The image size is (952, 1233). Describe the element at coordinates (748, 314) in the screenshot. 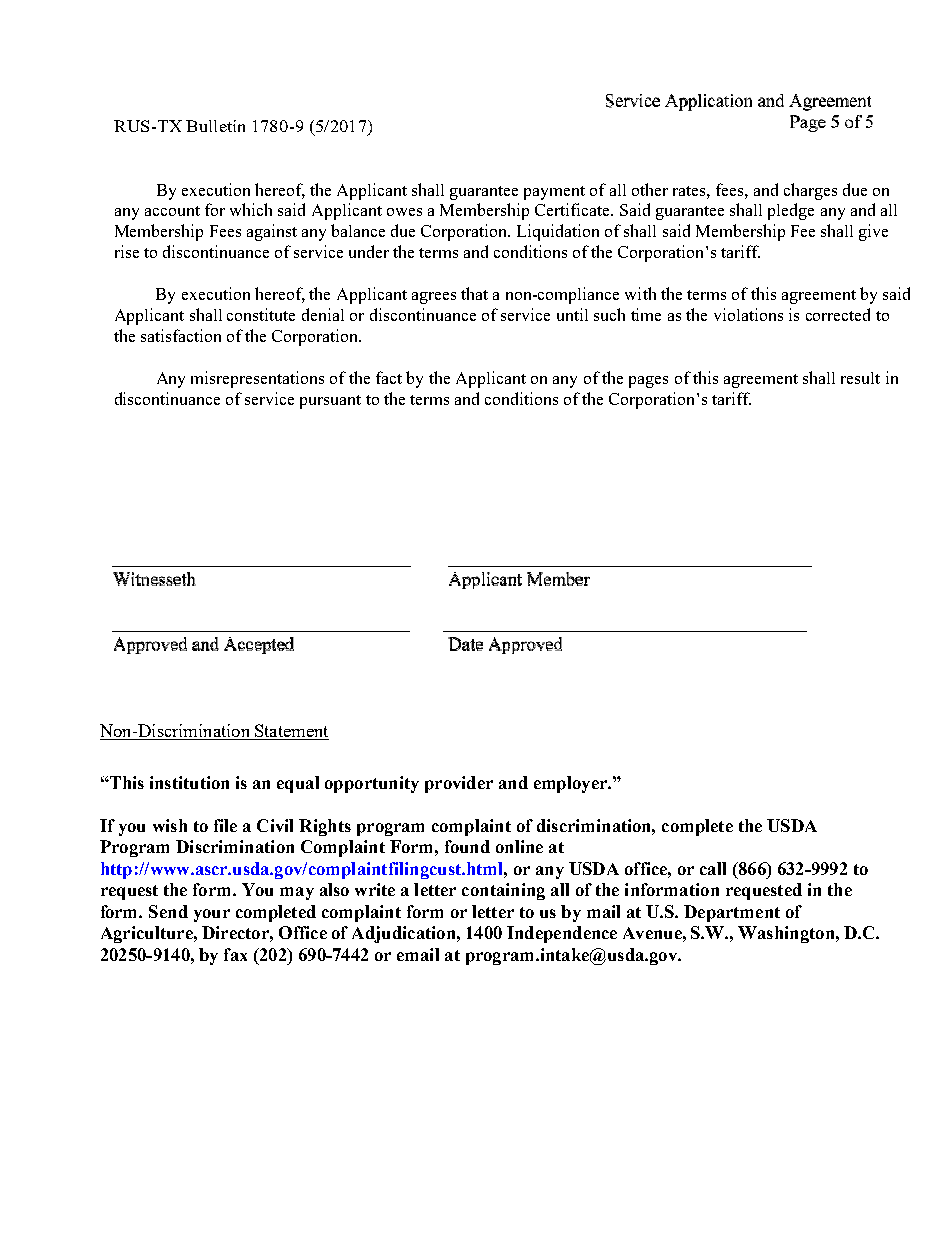

I see `violations` at that location.
